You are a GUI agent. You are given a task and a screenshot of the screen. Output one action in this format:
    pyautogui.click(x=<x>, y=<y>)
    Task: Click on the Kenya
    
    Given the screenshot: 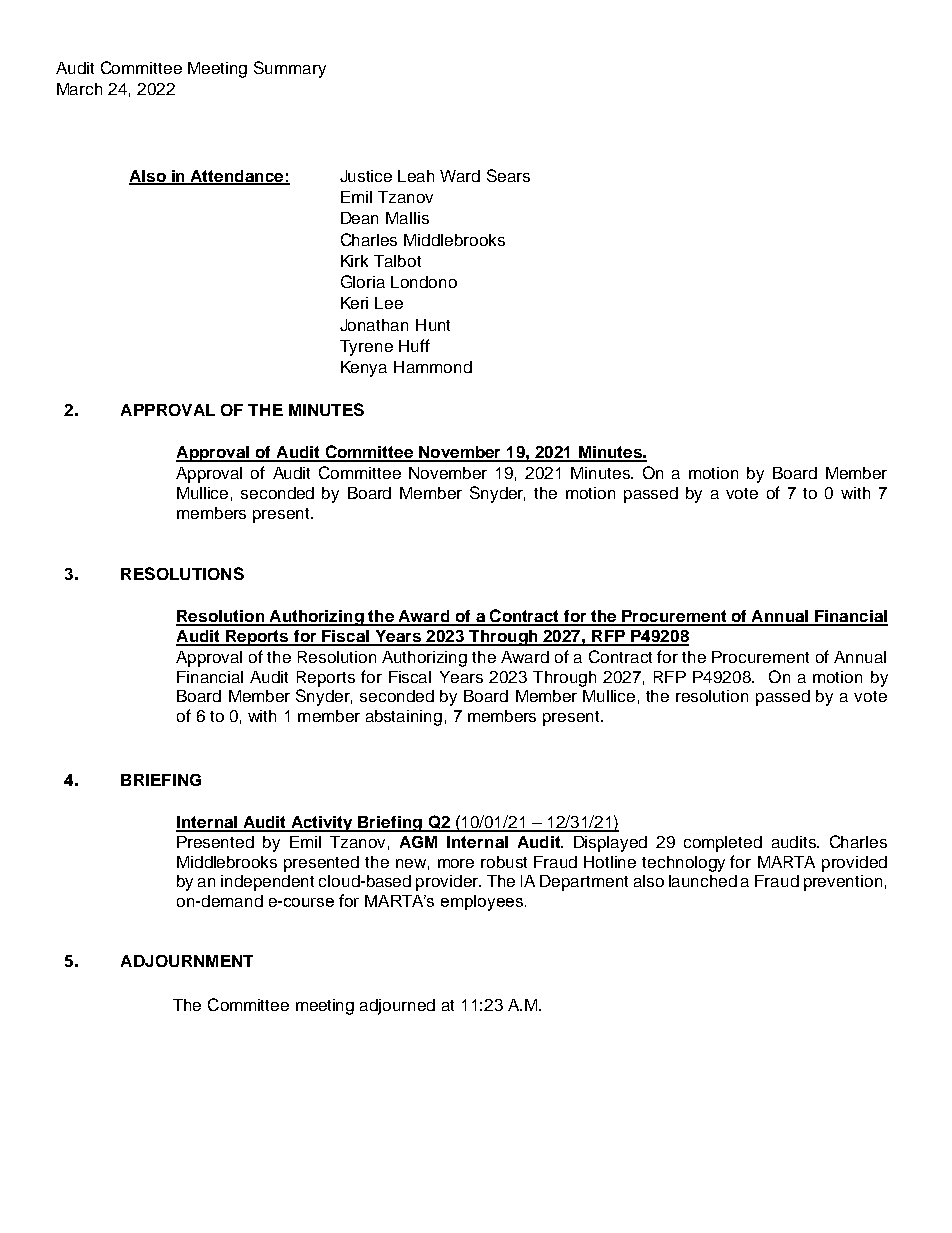 What is the action you would take?
    pyautogui.click(x=364, y=369)
